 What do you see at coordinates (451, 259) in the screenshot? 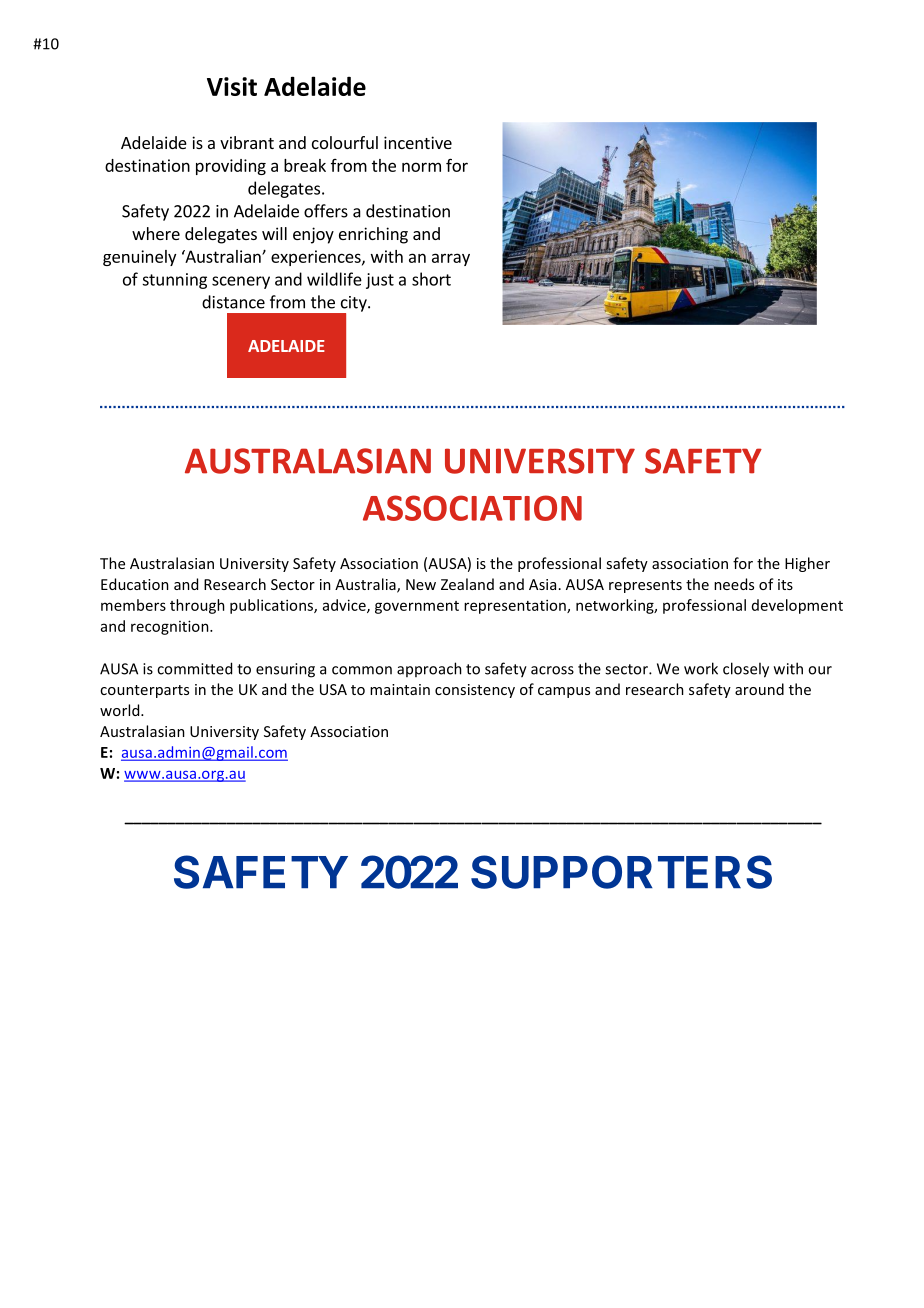
I see `array` at bounding box center [451, 259].
